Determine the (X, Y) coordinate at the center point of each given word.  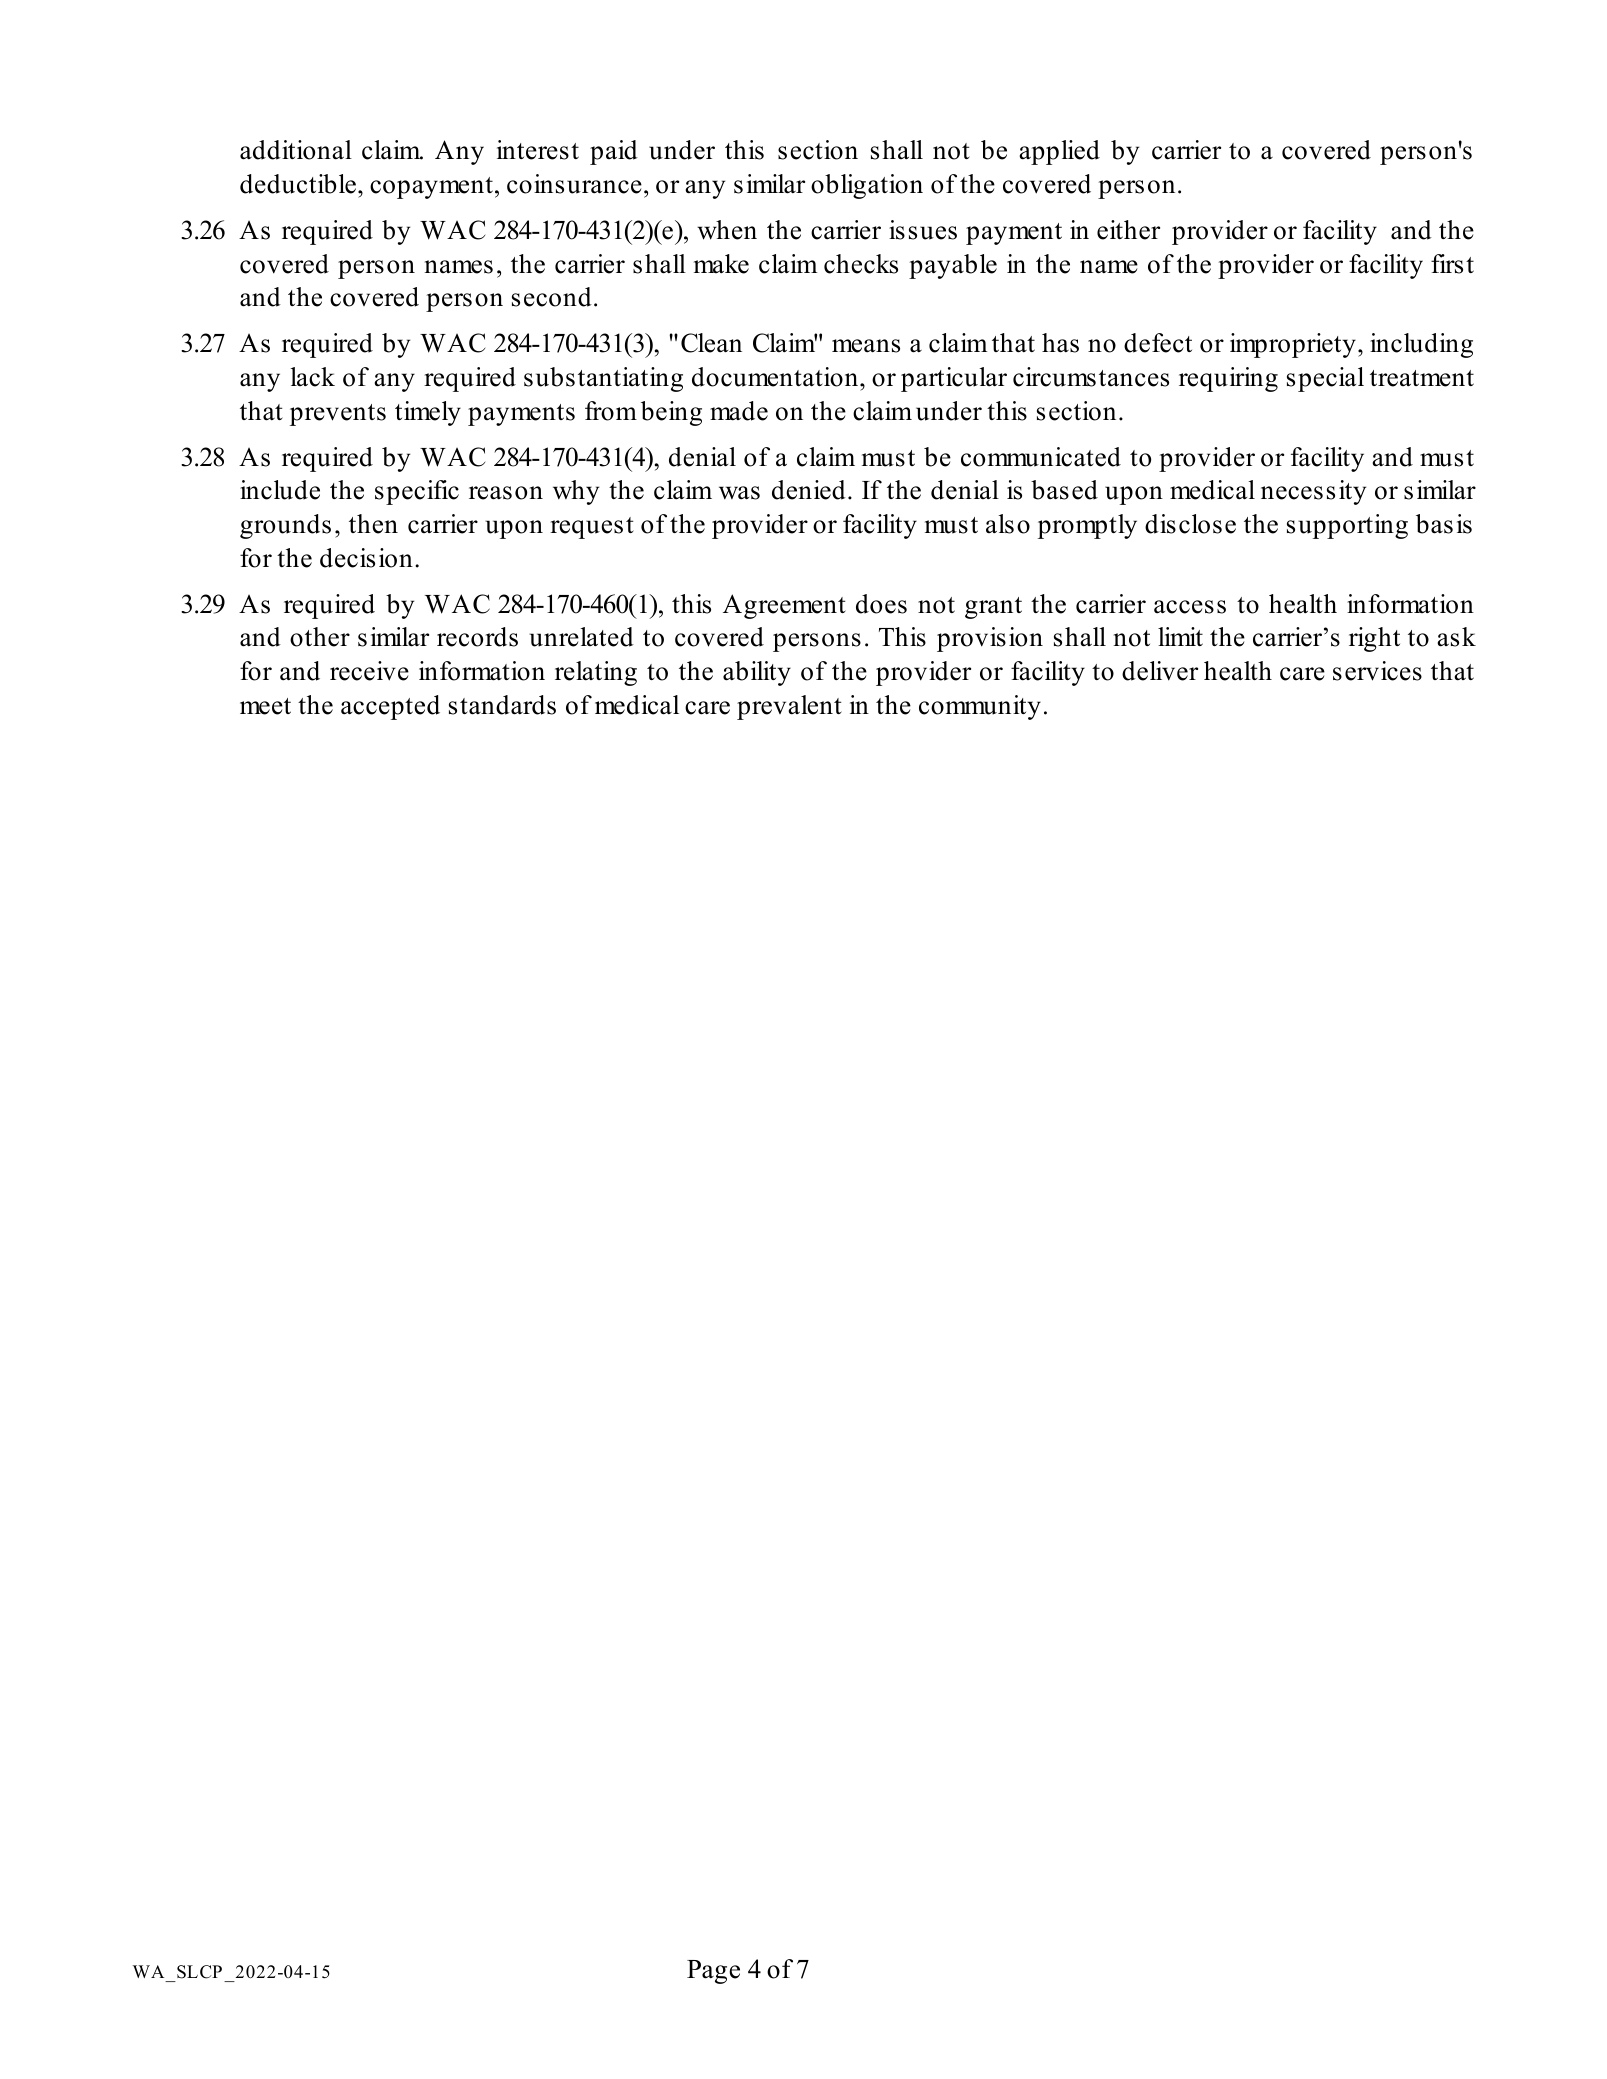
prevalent (789, 707)
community (980, 707)
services (1377, 671)
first (1452, 264)
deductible (298, 184)
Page (713, 1972)
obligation (867, 186)
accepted (390, 707)
